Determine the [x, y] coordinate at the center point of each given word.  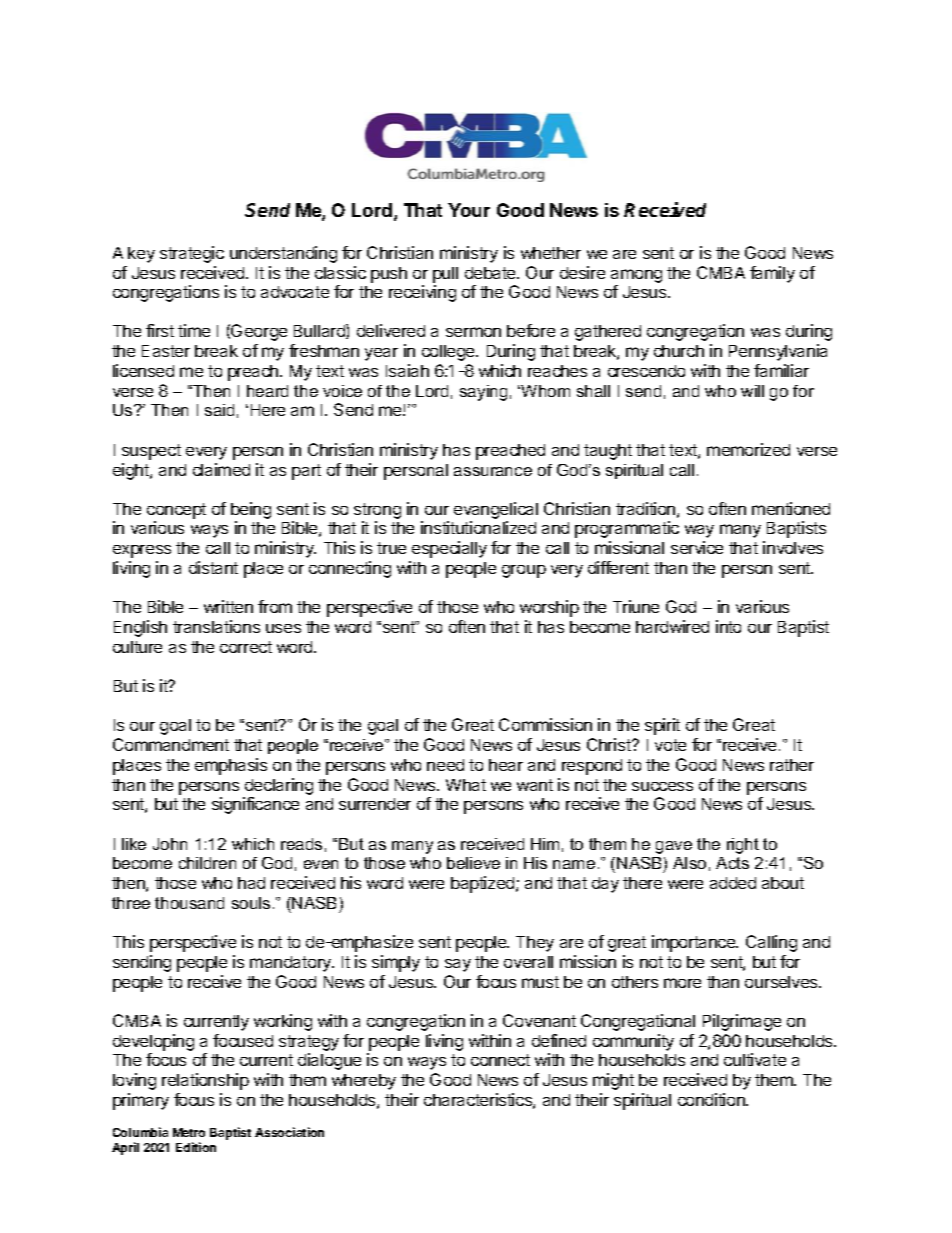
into [728, 626]
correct [246, 647]
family [772, 274]
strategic [192, 254]
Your [469, 210]
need [445, 765]
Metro [189, 1132]
